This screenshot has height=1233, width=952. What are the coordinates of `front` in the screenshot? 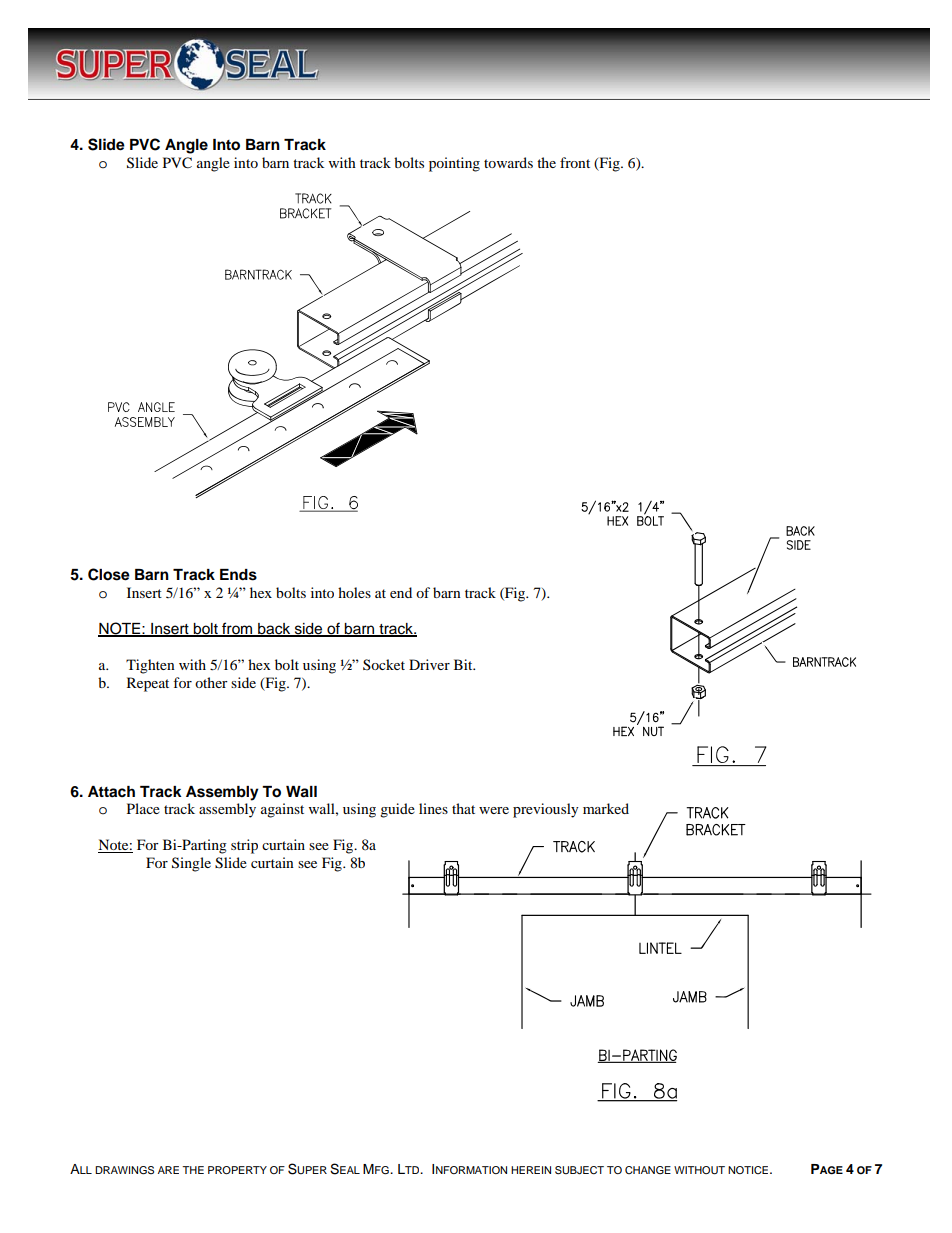 It's located at (575, 162).
